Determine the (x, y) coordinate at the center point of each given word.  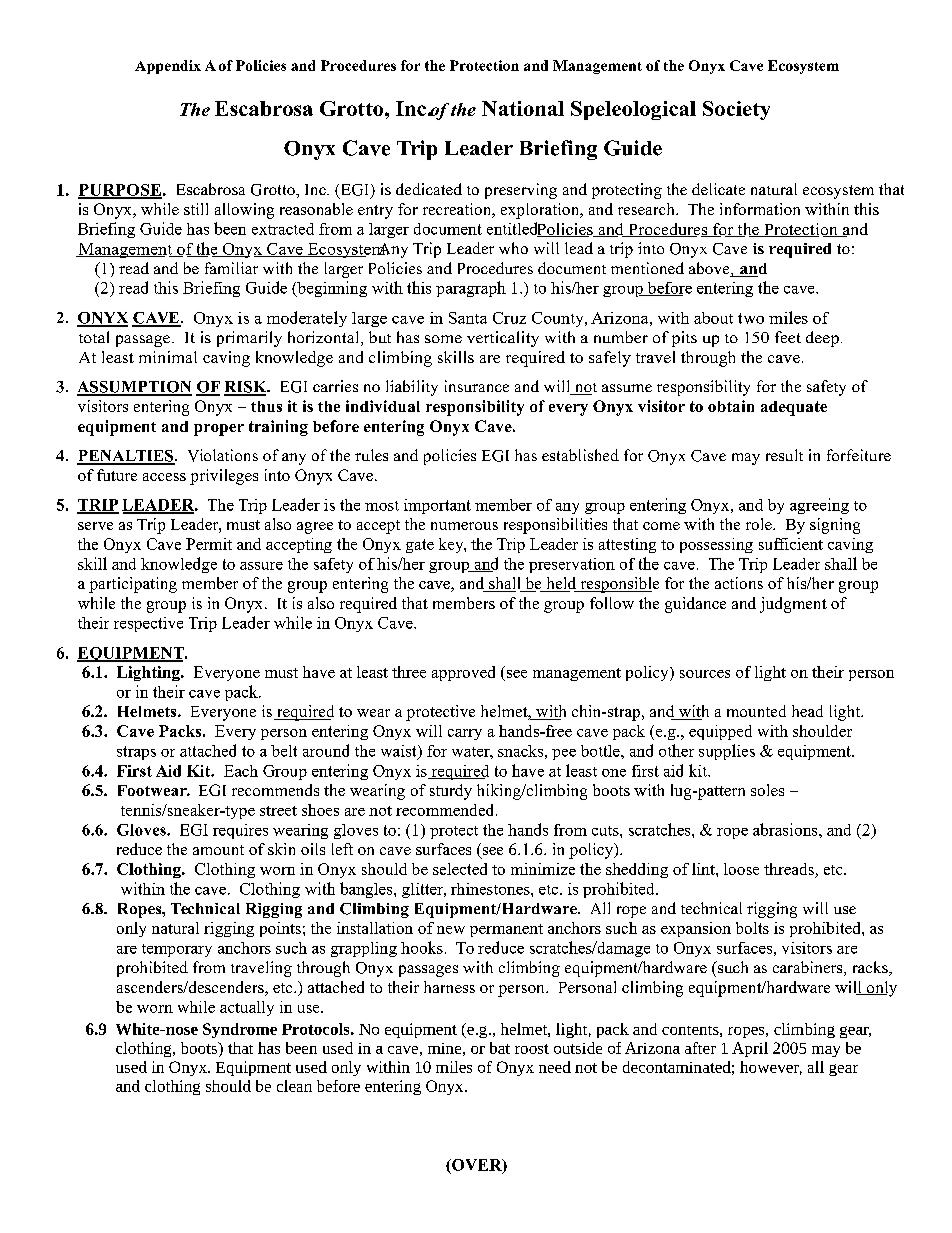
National (523, 108)
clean (294, 1086)
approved (463, 673)
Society (736, 110)
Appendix (168, 67)
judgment (793, 605)
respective (148, 624)
